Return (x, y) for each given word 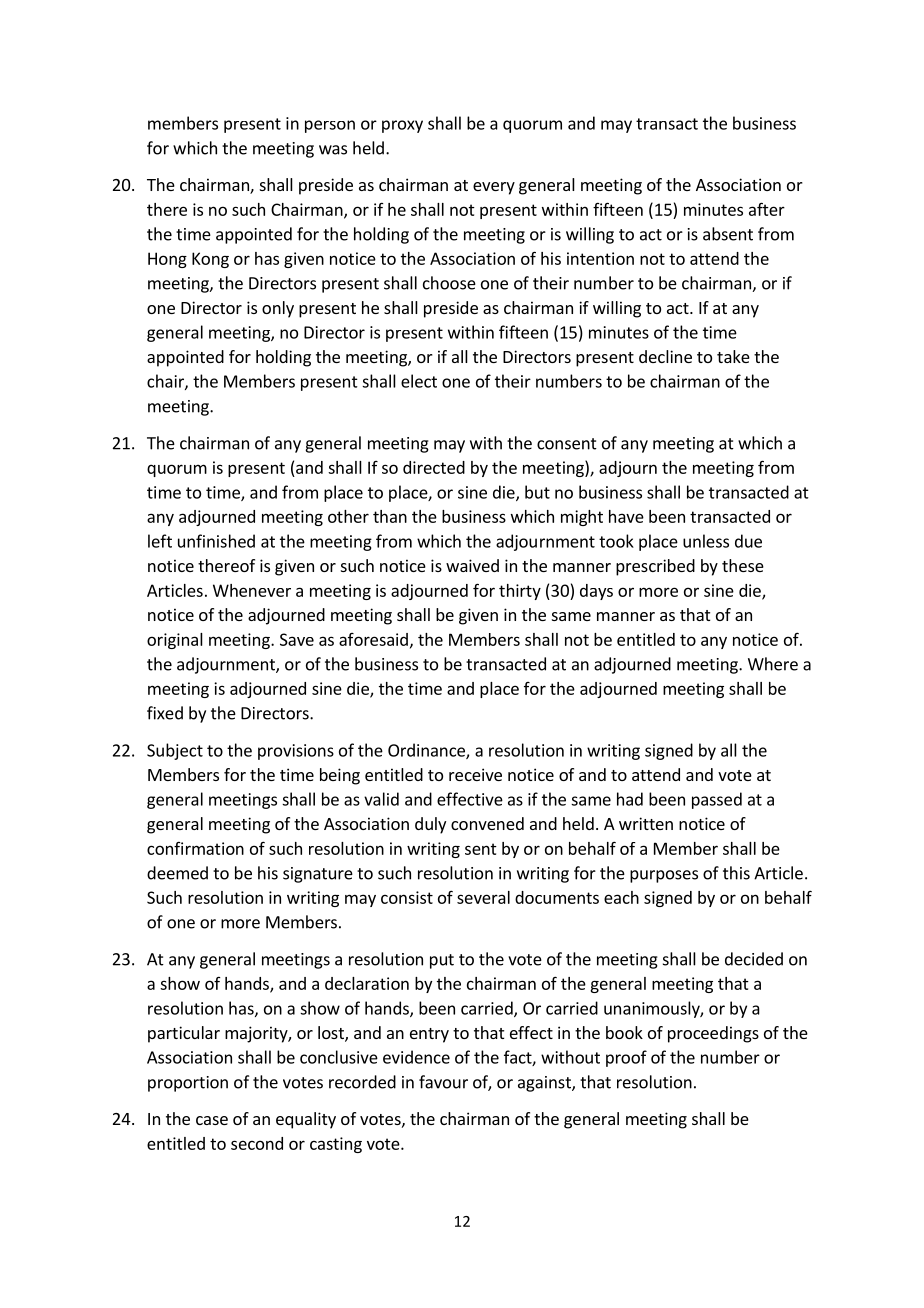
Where (773, 664)
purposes (664, 876)
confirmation (195, 848)
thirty (520, 592)
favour (443, 1082)
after (767, 209)
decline (665, 356)
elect (419, 381)
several (483, 897)
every (494, 188)
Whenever (252, 590)
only (278, 309)
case (212, 1120)
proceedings (713, 1034)
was (333, 150)
